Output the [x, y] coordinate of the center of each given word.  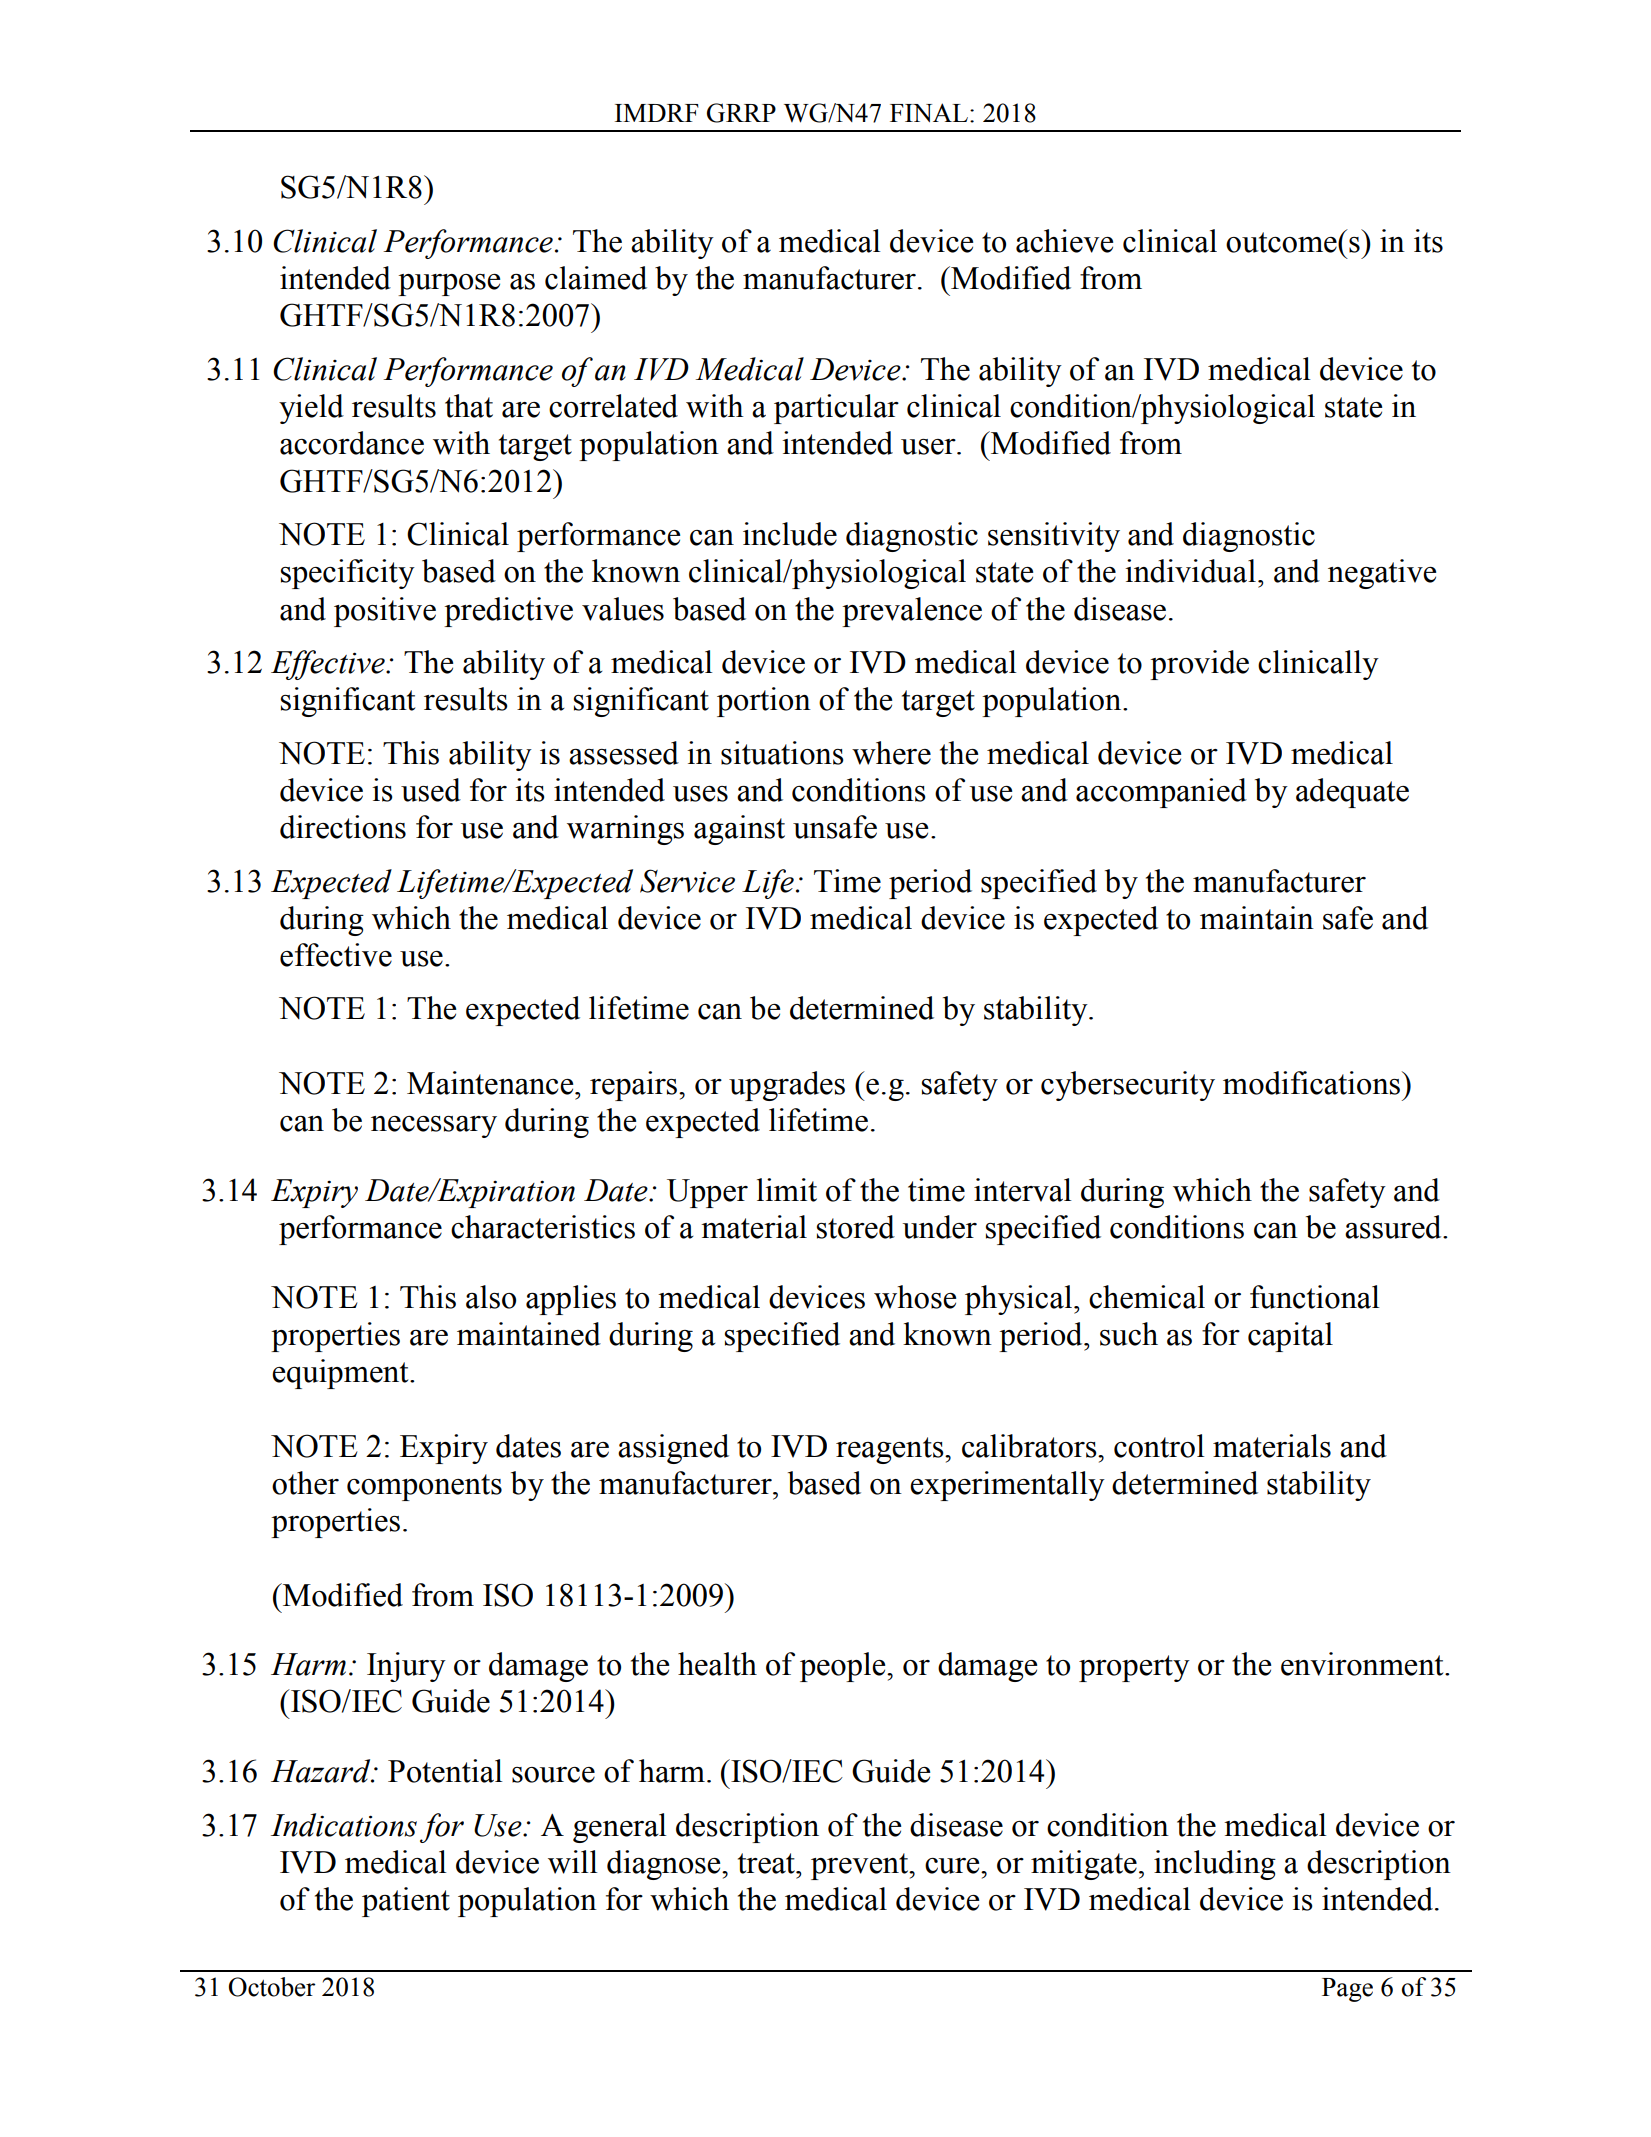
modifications [1313, 1083]
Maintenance [491, 1083]
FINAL [929, 112]
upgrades [787, 1086]
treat [767, 1863]
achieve [1064, 241]
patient [406, 1902]
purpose [449, 285]
